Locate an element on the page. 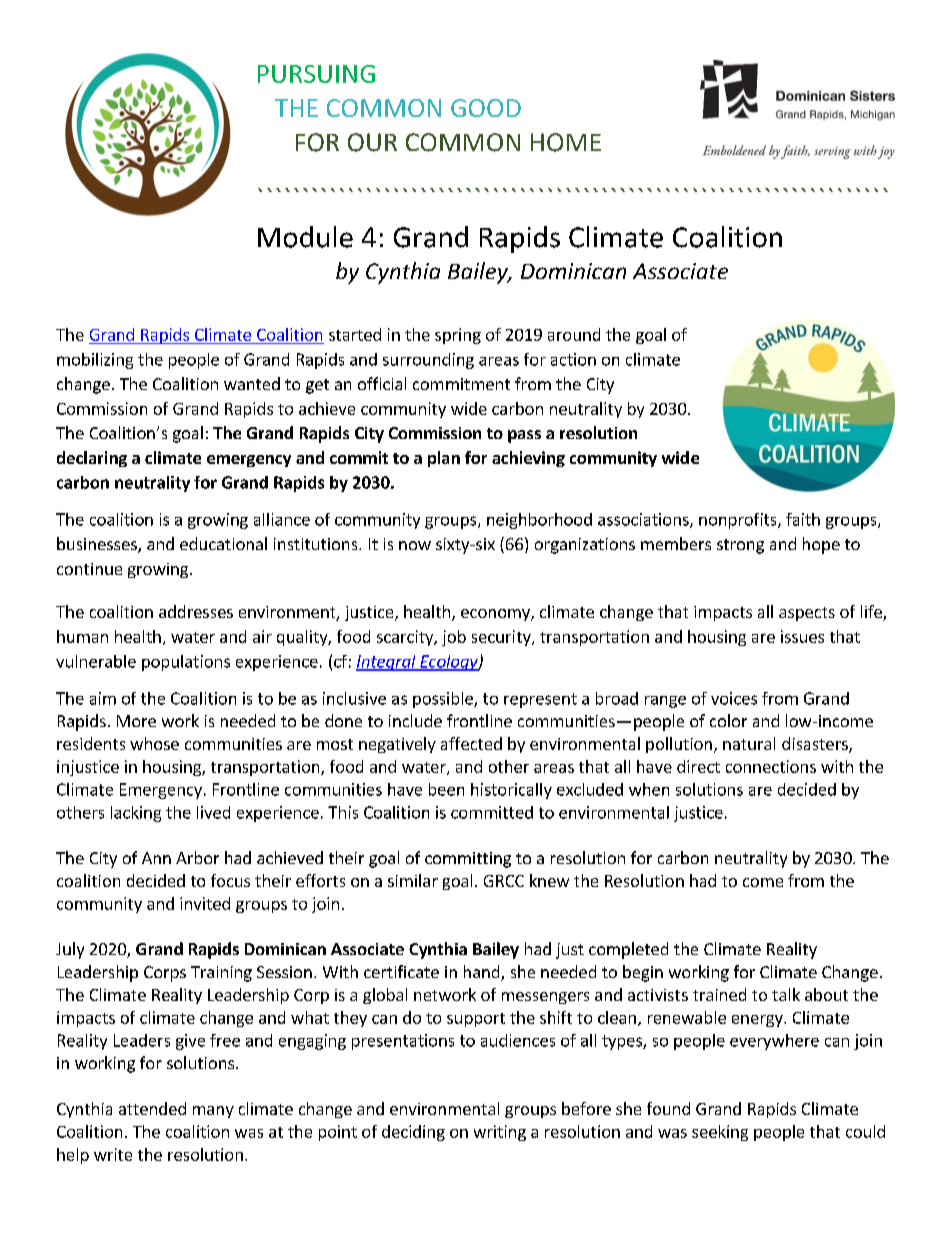 The image size is (952, 1233). addresses is located at coordinates (196, 611).
